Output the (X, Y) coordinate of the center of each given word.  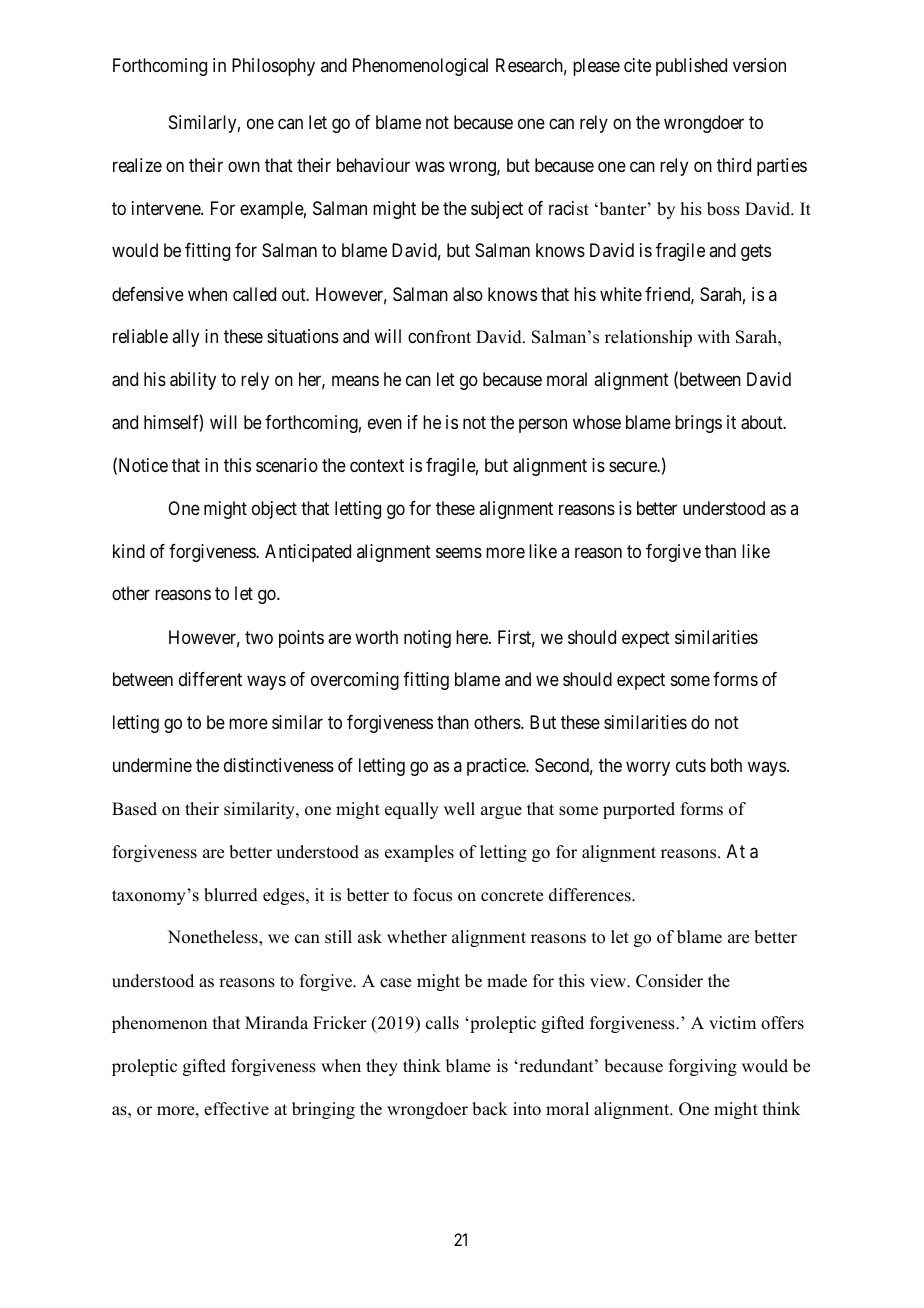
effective (236, 1109)
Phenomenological (420, 67)
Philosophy (273, 67)
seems (459, 552)
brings (698, 424)
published (691, 67)
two (259, 637)
